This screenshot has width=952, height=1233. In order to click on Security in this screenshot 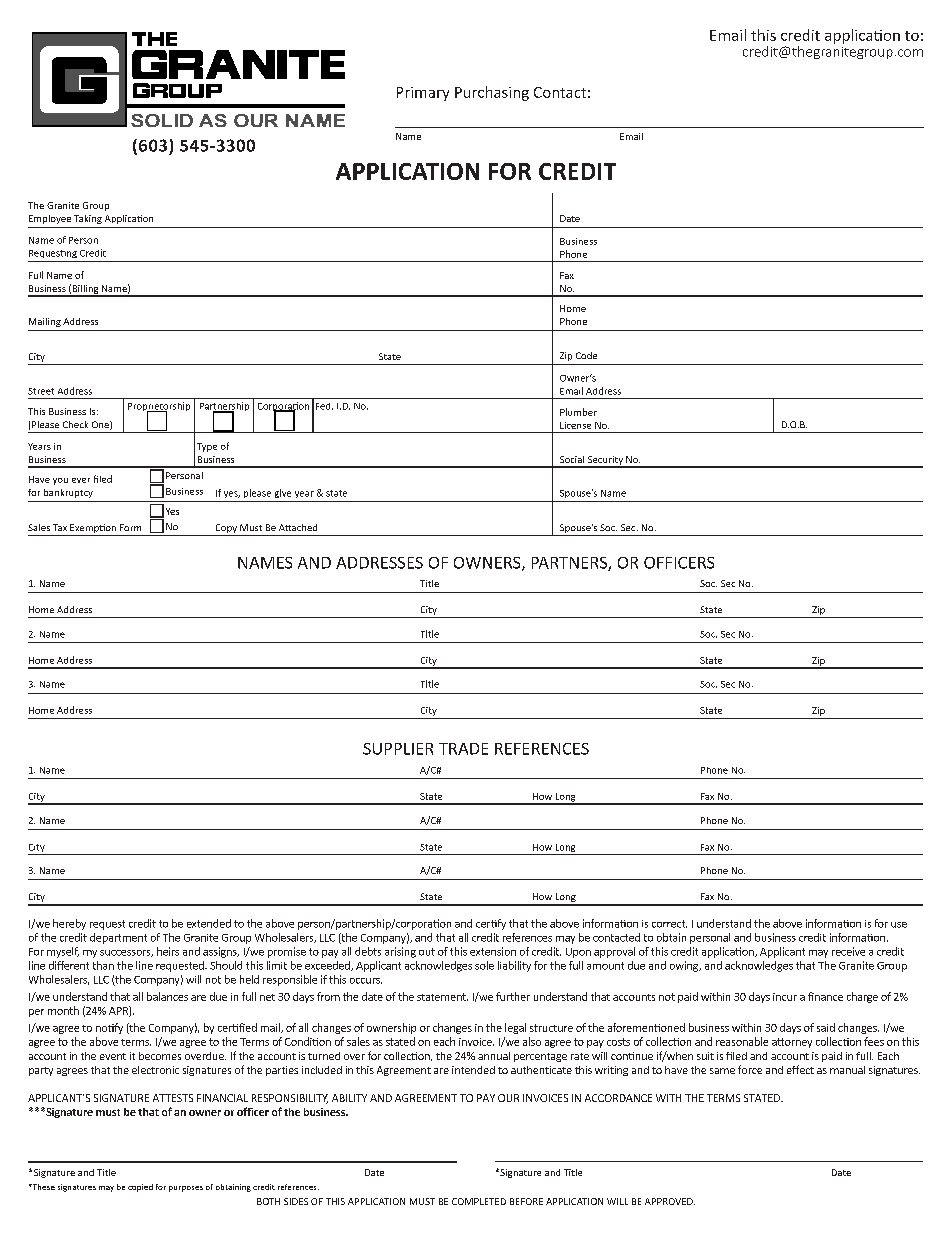, I will do `click(605, 461)`.
